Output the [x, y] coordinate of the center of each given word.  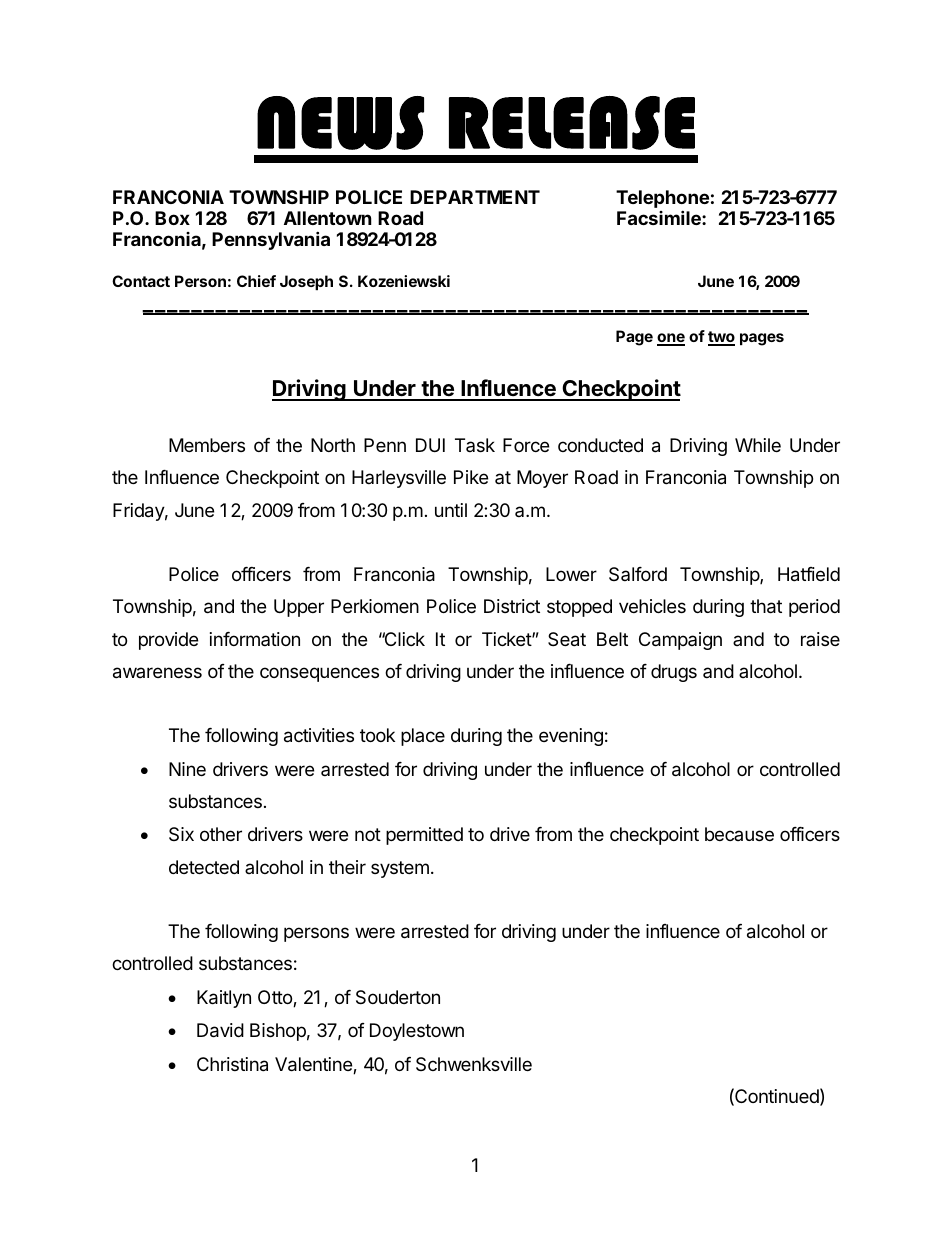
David [220, 1030]
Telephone [662, 199]
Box [172, 218]
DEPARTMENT [475, 197]
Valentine [314, 1065]
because [739, 834]
